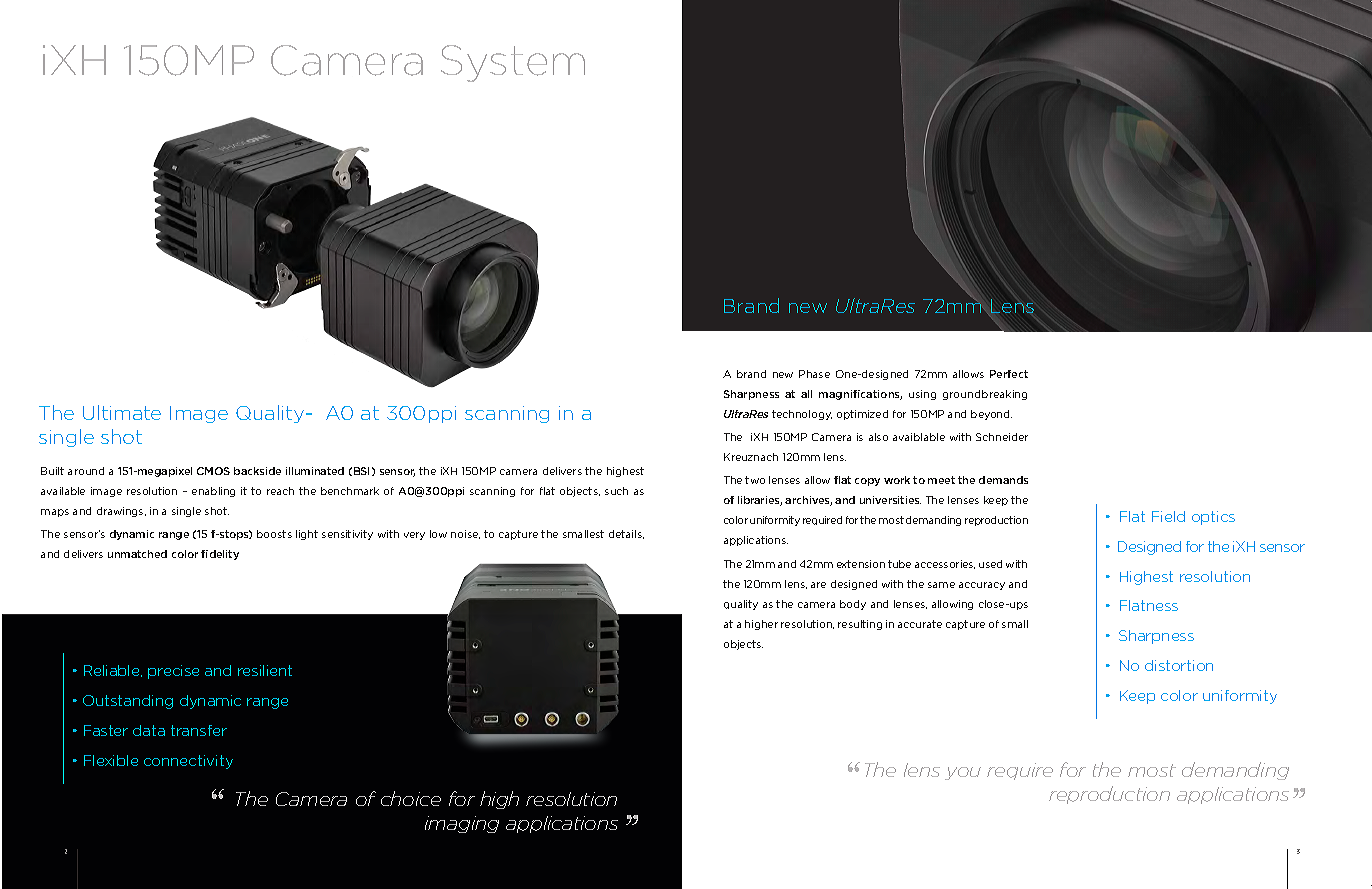  I want to click on Ultimate, so click(122, 412).
